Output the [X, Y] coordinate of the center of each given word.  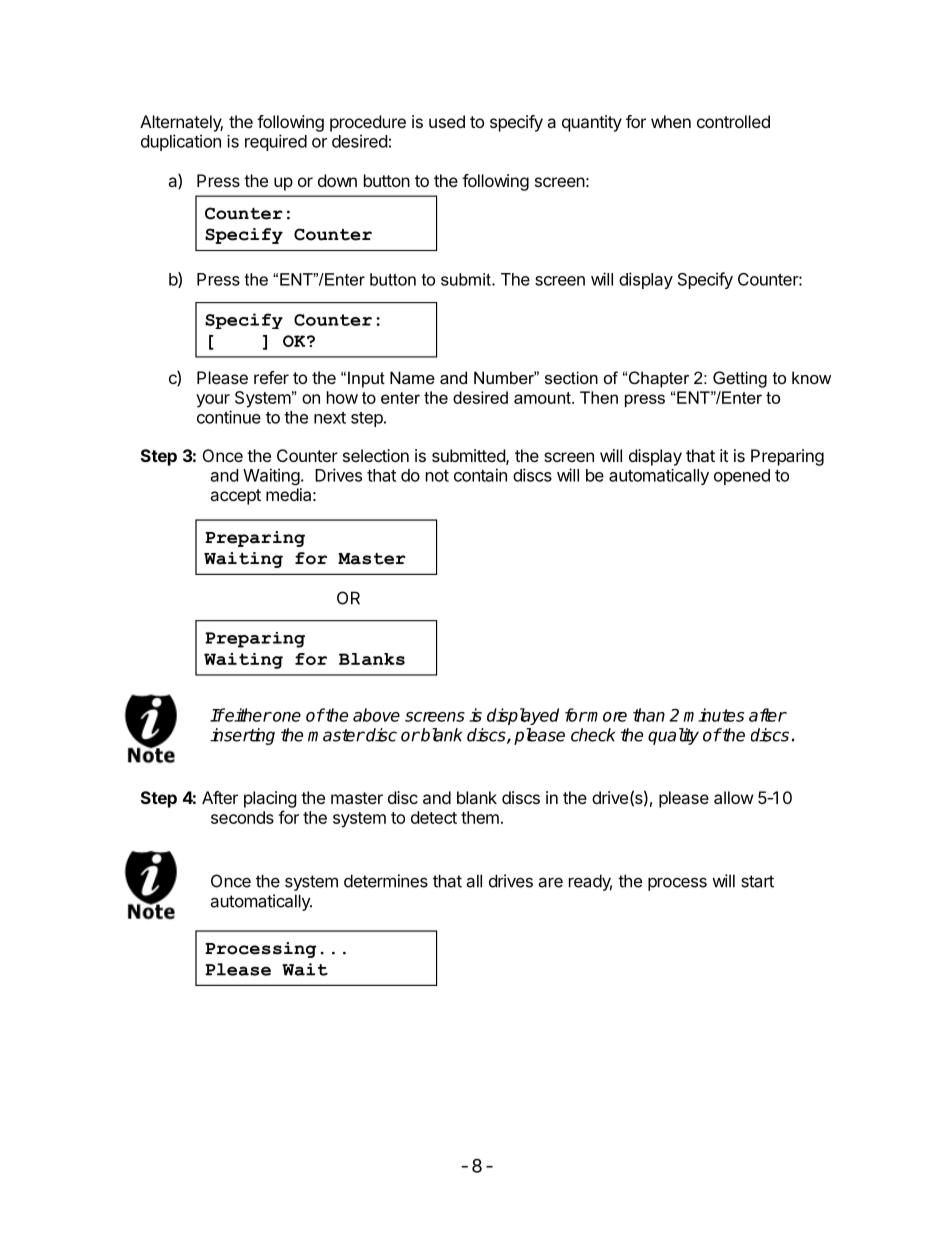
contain [480, 475]
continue [229, 417]
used [447, 121]
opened [742, 477]
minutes [714, 715]
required [276, 142]
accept [235, 497]
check [593, 735]
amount [543, 398]
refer [271, 377]
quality [673, 736]
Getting [740, 379]
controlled [733, 121]
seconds [242, 817]
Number [505, 377]
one [286, 717]
